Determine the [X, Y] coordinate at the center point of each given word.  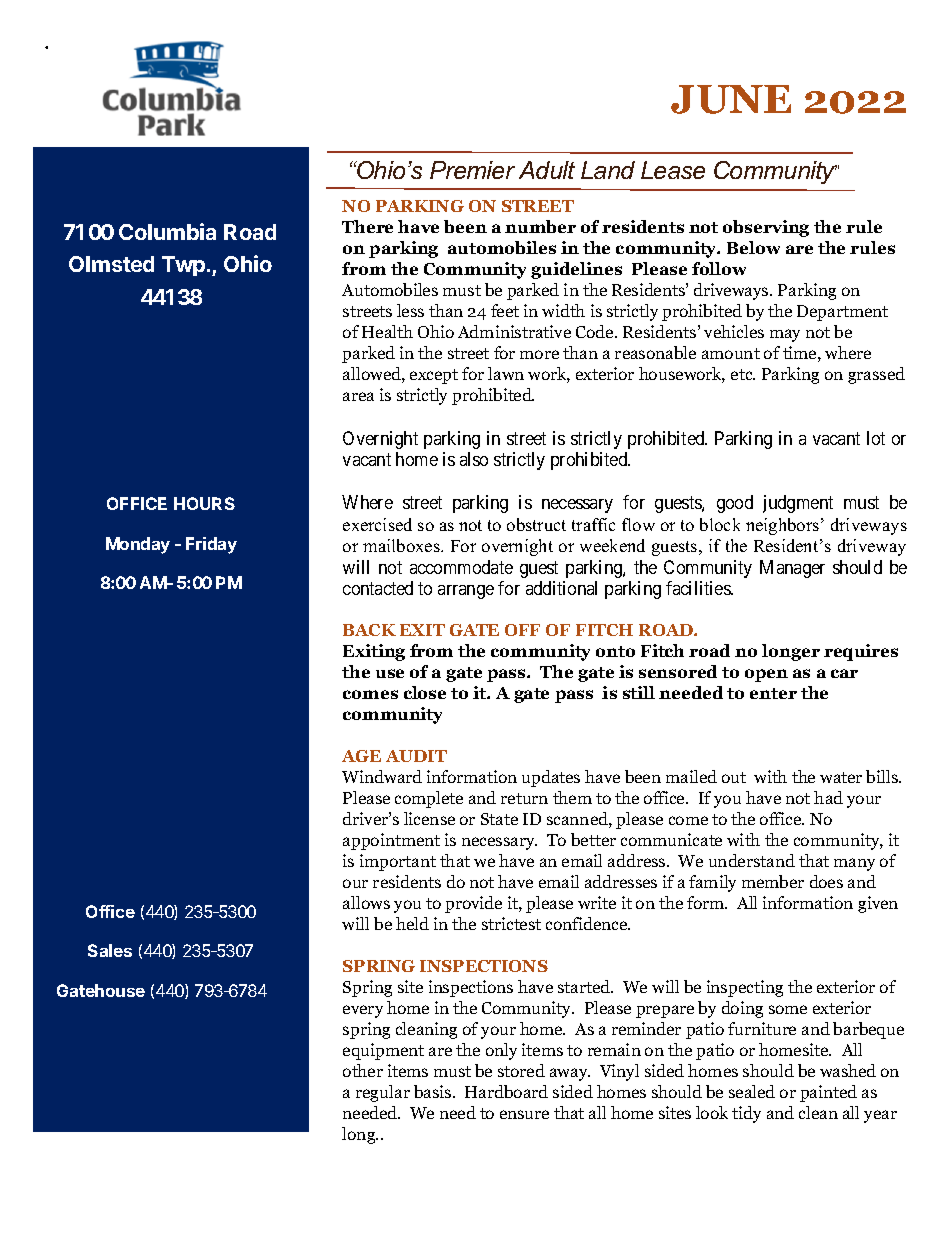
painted [828, 1093]
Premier [472, 170]
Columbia [167, 231]
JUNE [731, 99]
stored [521, 1070]
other [363, 1070]
